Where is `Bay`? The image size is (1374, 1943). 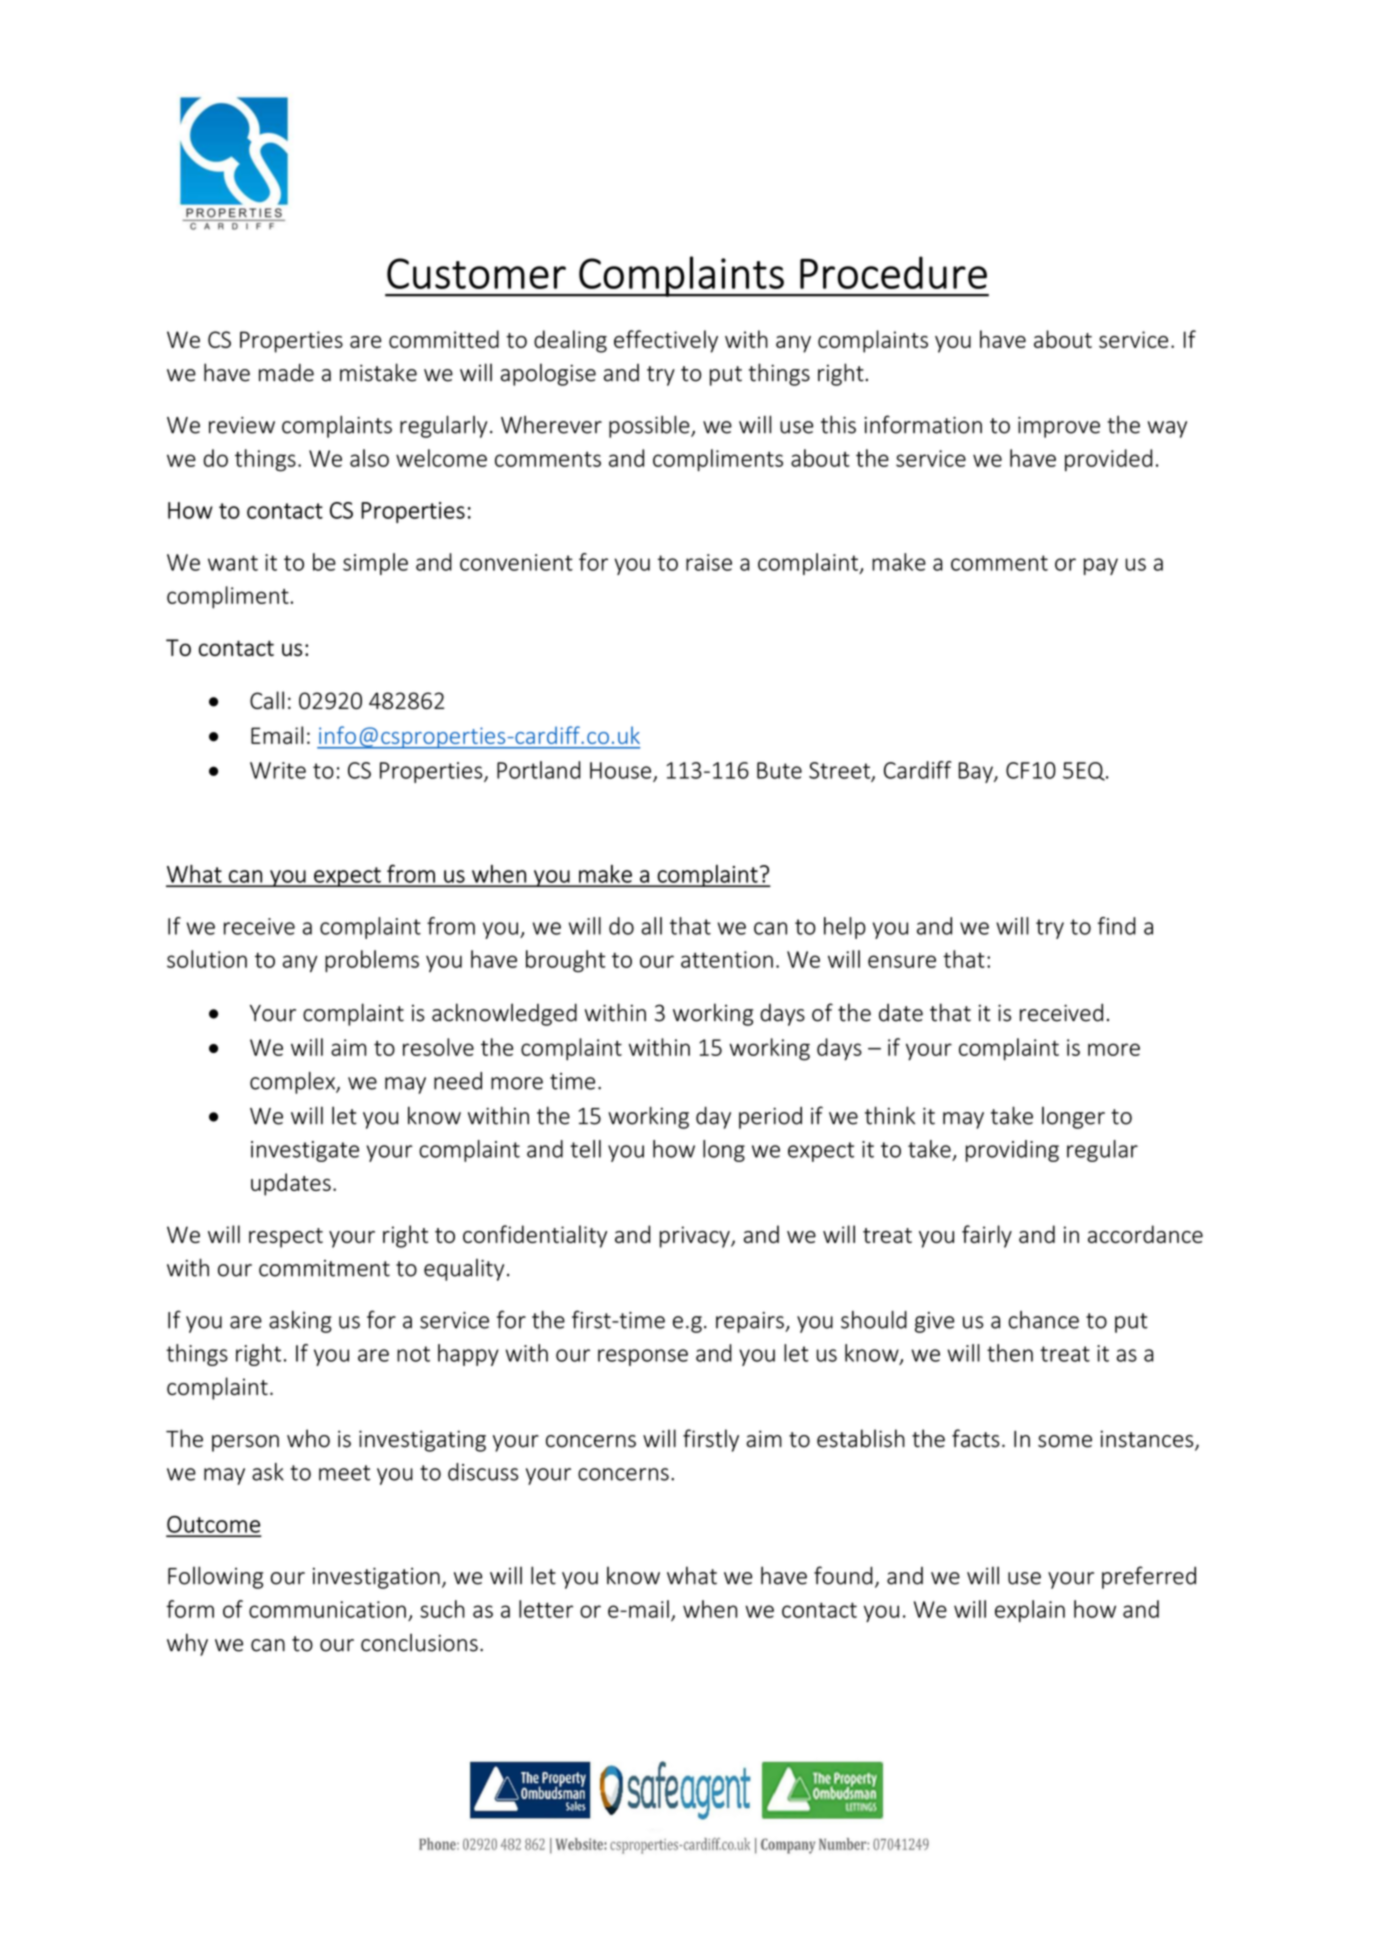
Bay is located at coordinates (977, 772).
